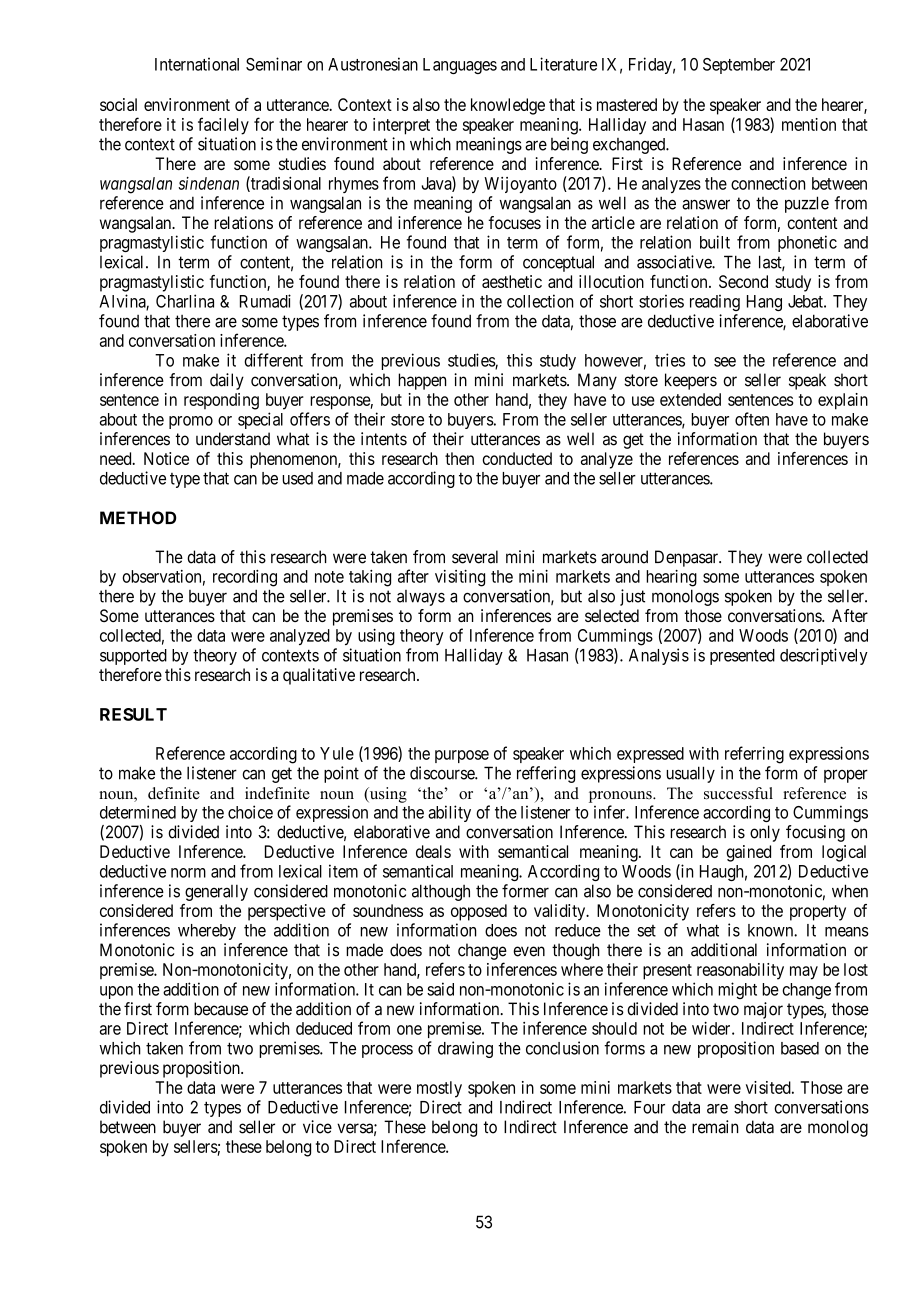 The height and width of the screenshot is (1308, 924). I want to click on vice, so click(317, 1127).
